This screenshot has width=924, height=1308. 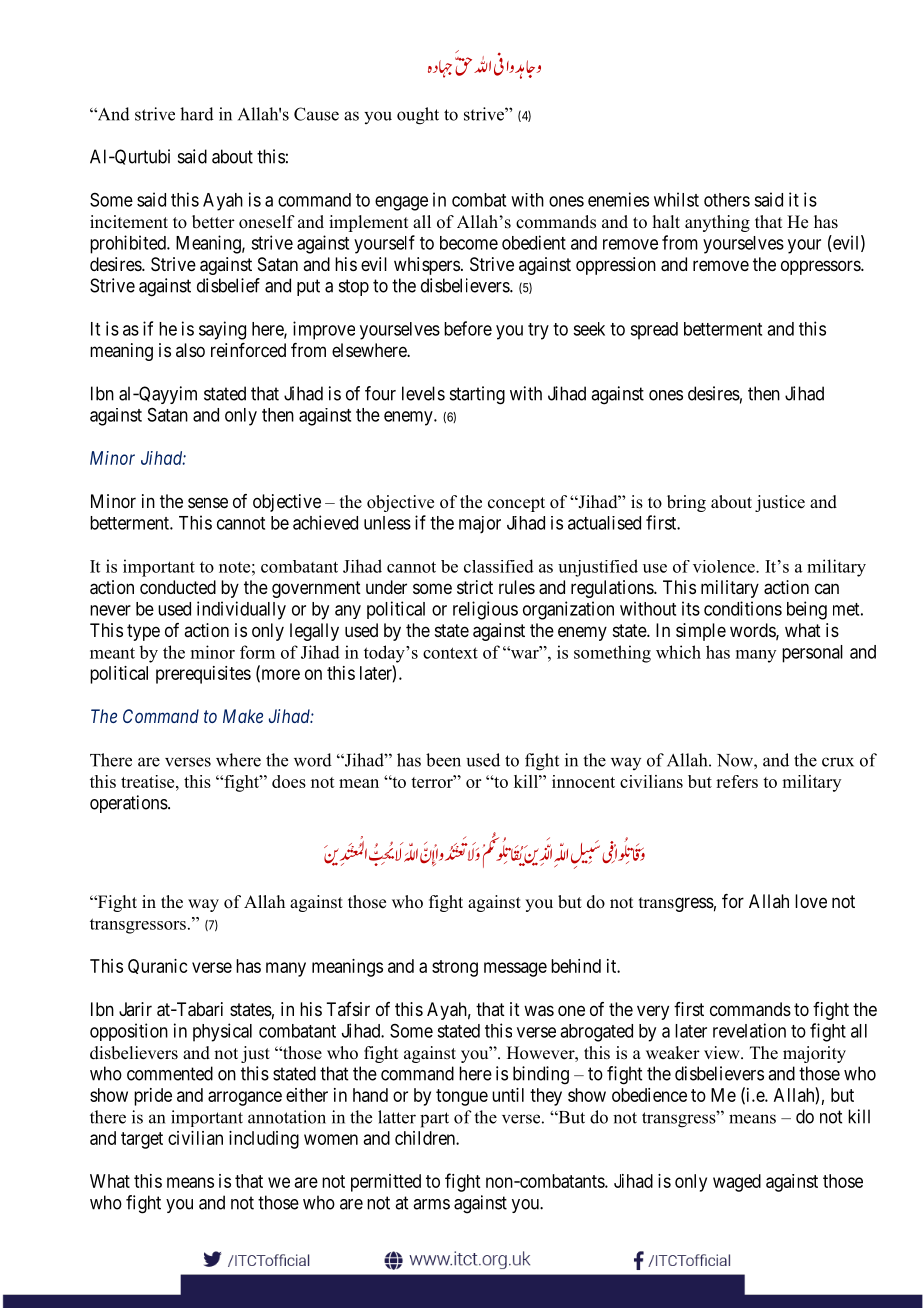 I want to click on simple, so click(x=701, y=632).
